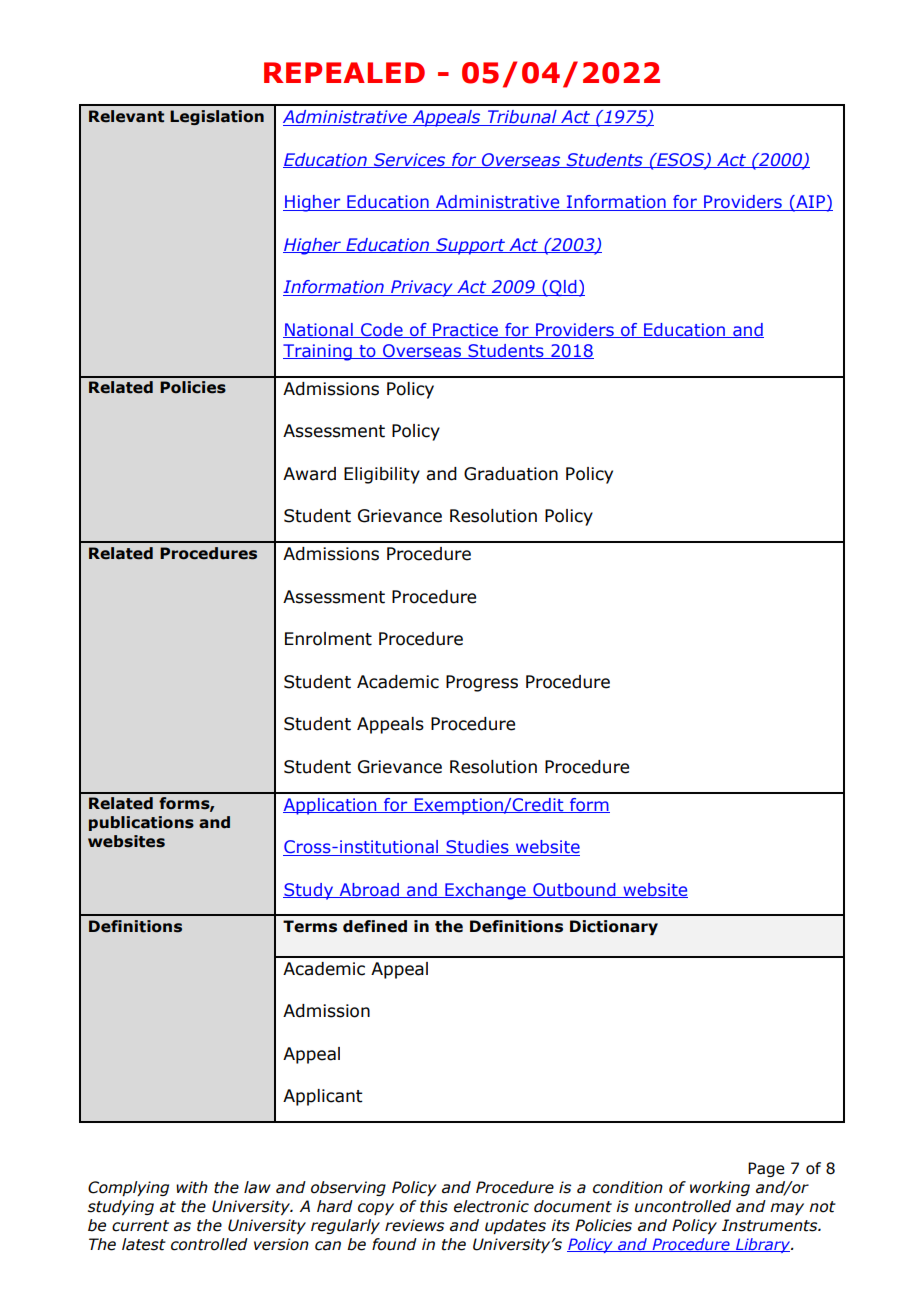  What do you see at coordinates (810, 203) in the screenshot?
I see `AIP` at bounding box center [810, 203].
